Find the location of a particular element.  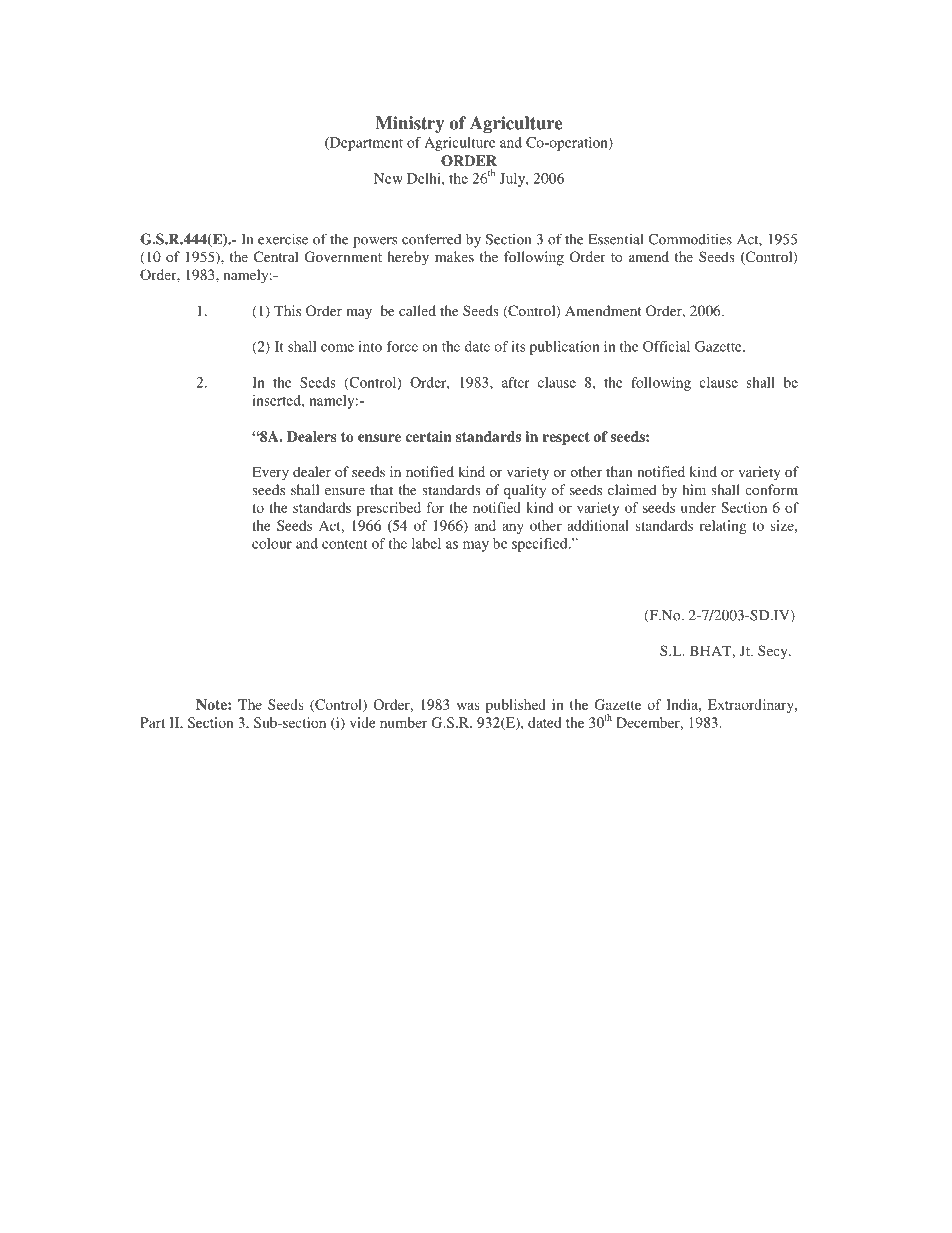

was is located at coordinates (468, 706).
